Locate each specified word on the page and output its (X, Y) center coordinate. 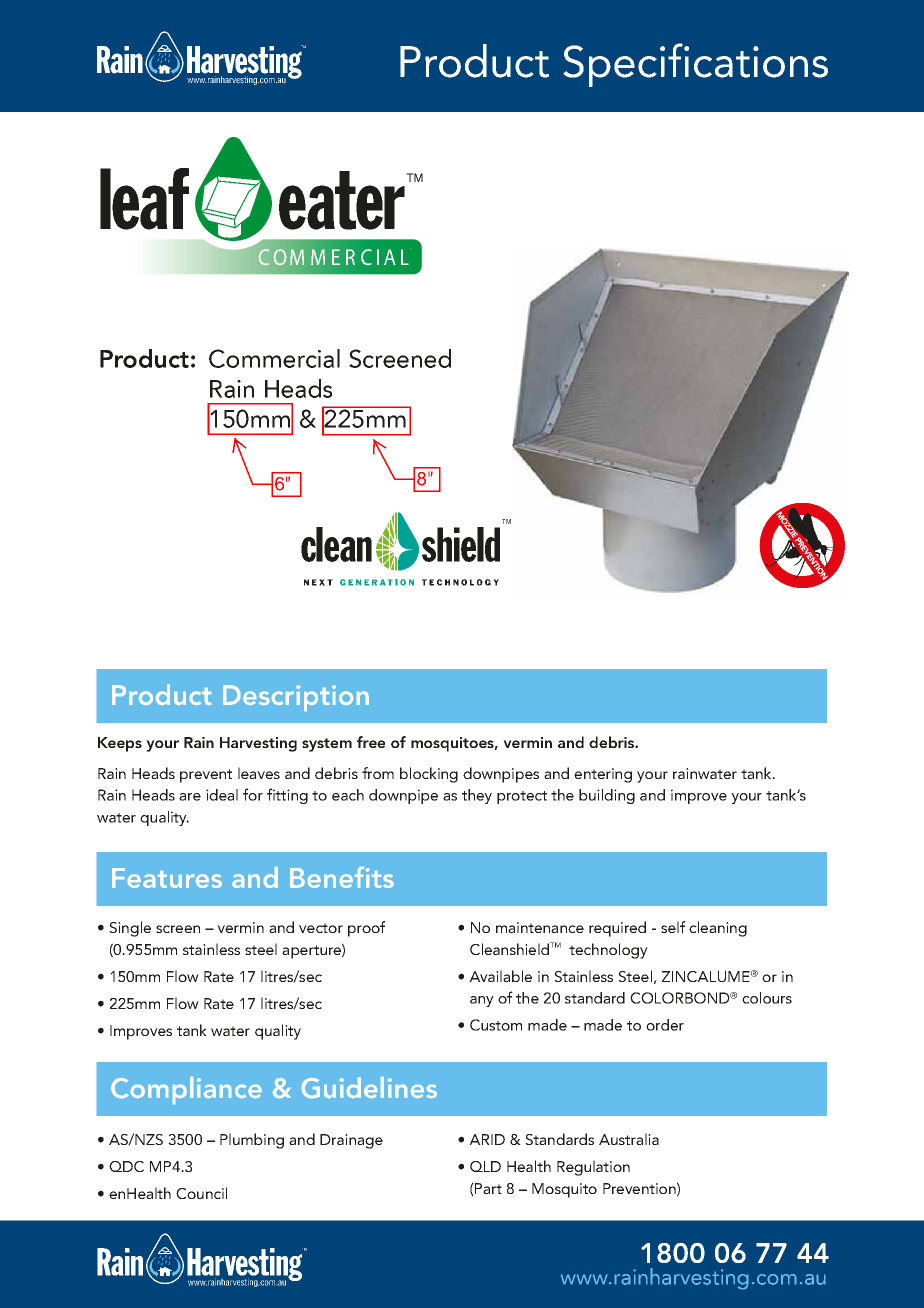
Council (201, 1193)
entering (603, 775)
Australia (629, 1139)
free (371, 742)
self (673, 927)
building (607, 796)
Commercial (274, 358)
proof (367, 929)
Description (296, 698)
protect (522, 797)
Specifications (695, 65)
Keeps (120, 744)
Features (167, 878)
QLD (485, 1166)
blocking (429, 775)
